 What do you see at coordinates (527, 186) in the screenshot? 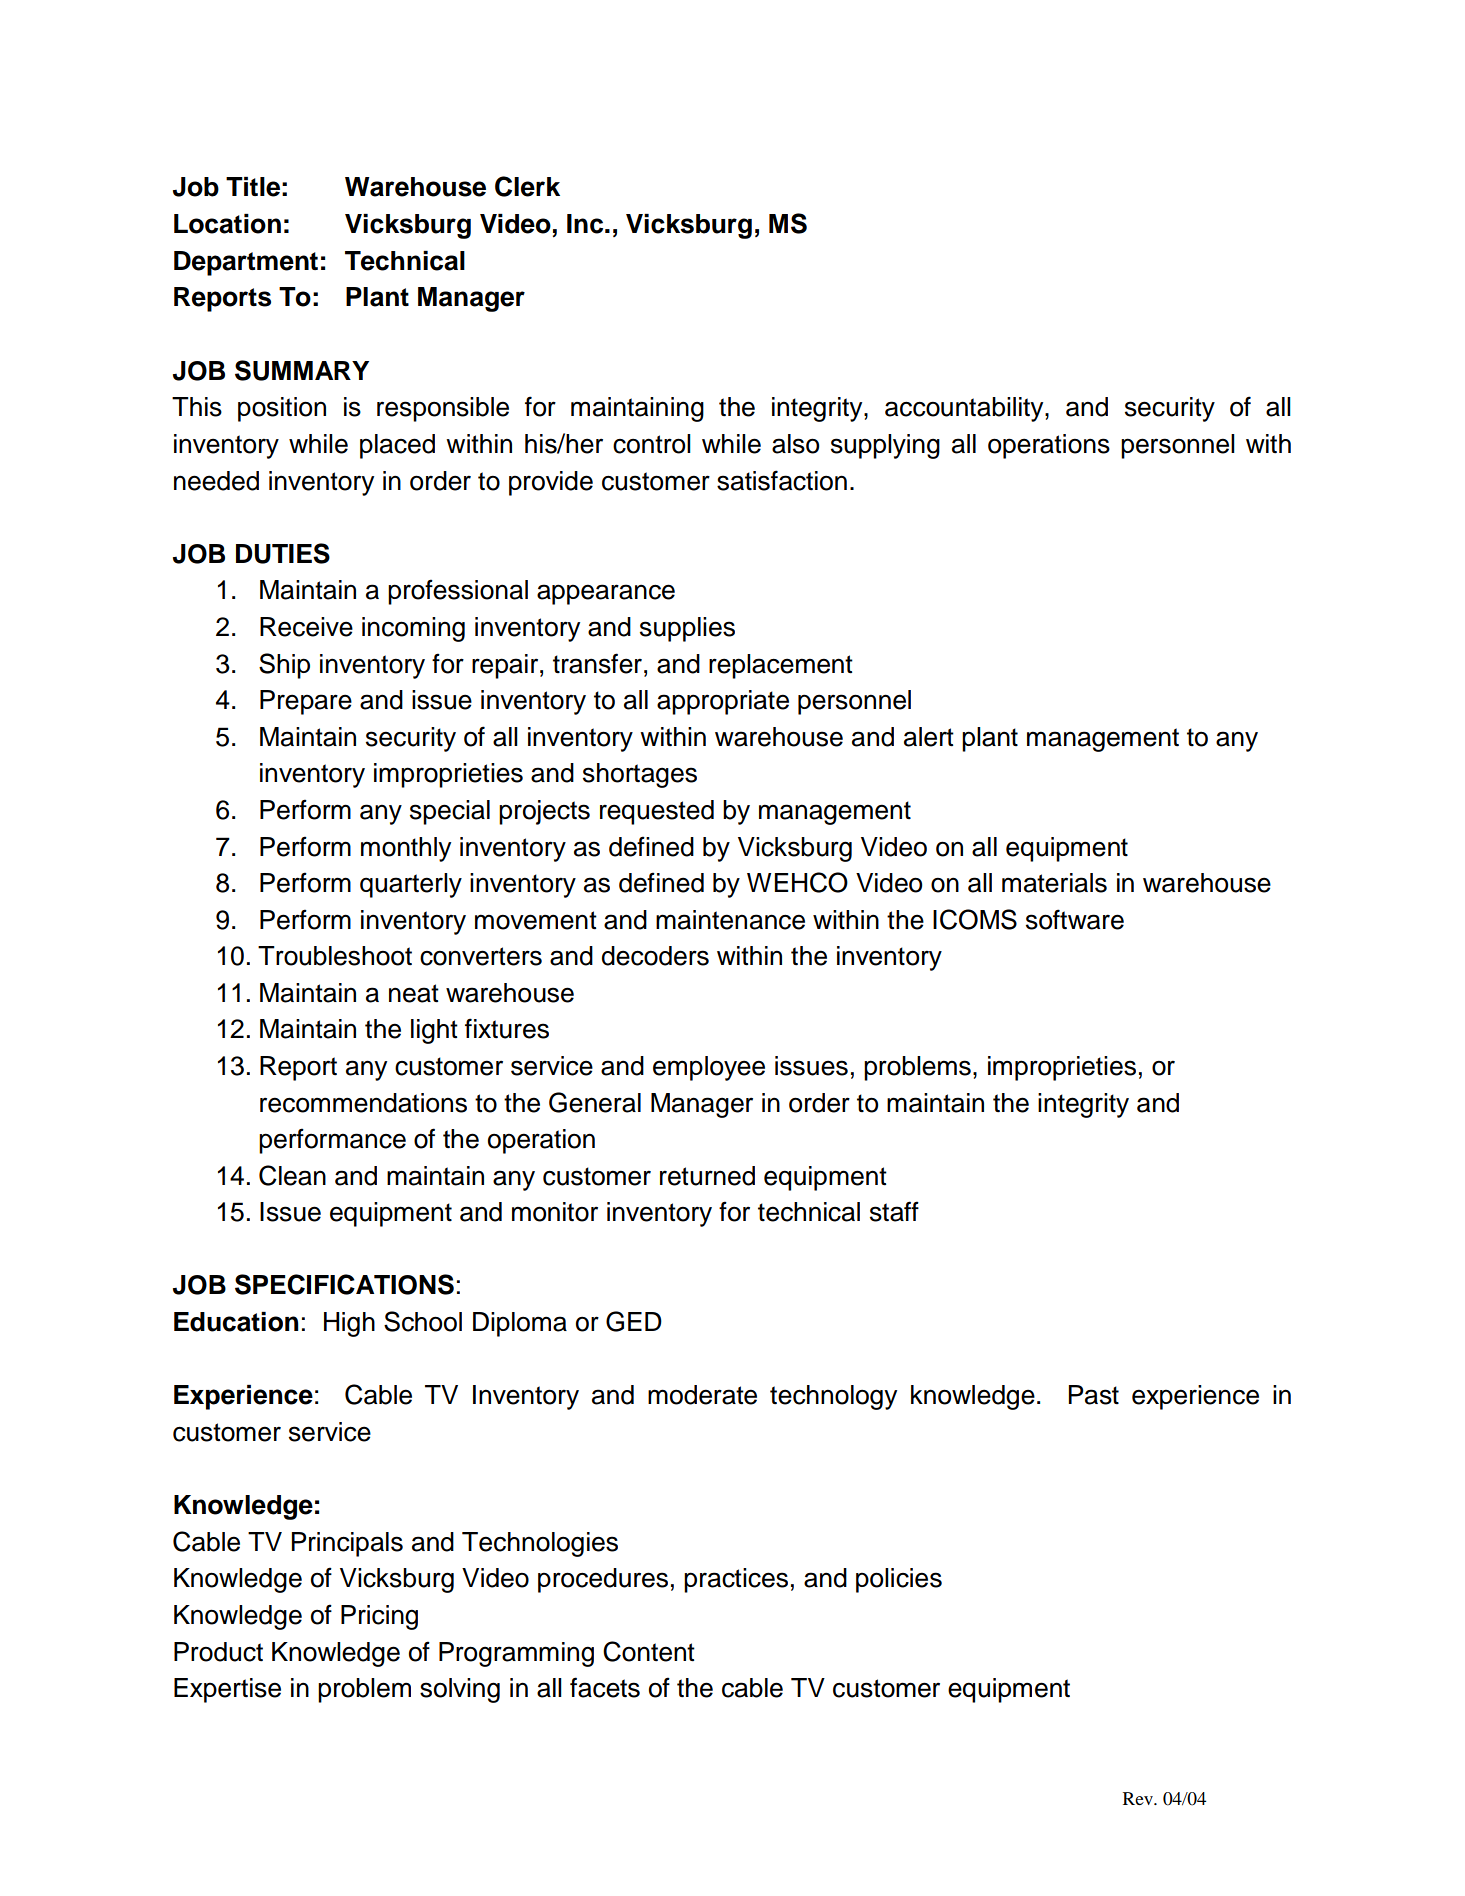
I see `Clerk` at bounding box center [527, 186].
